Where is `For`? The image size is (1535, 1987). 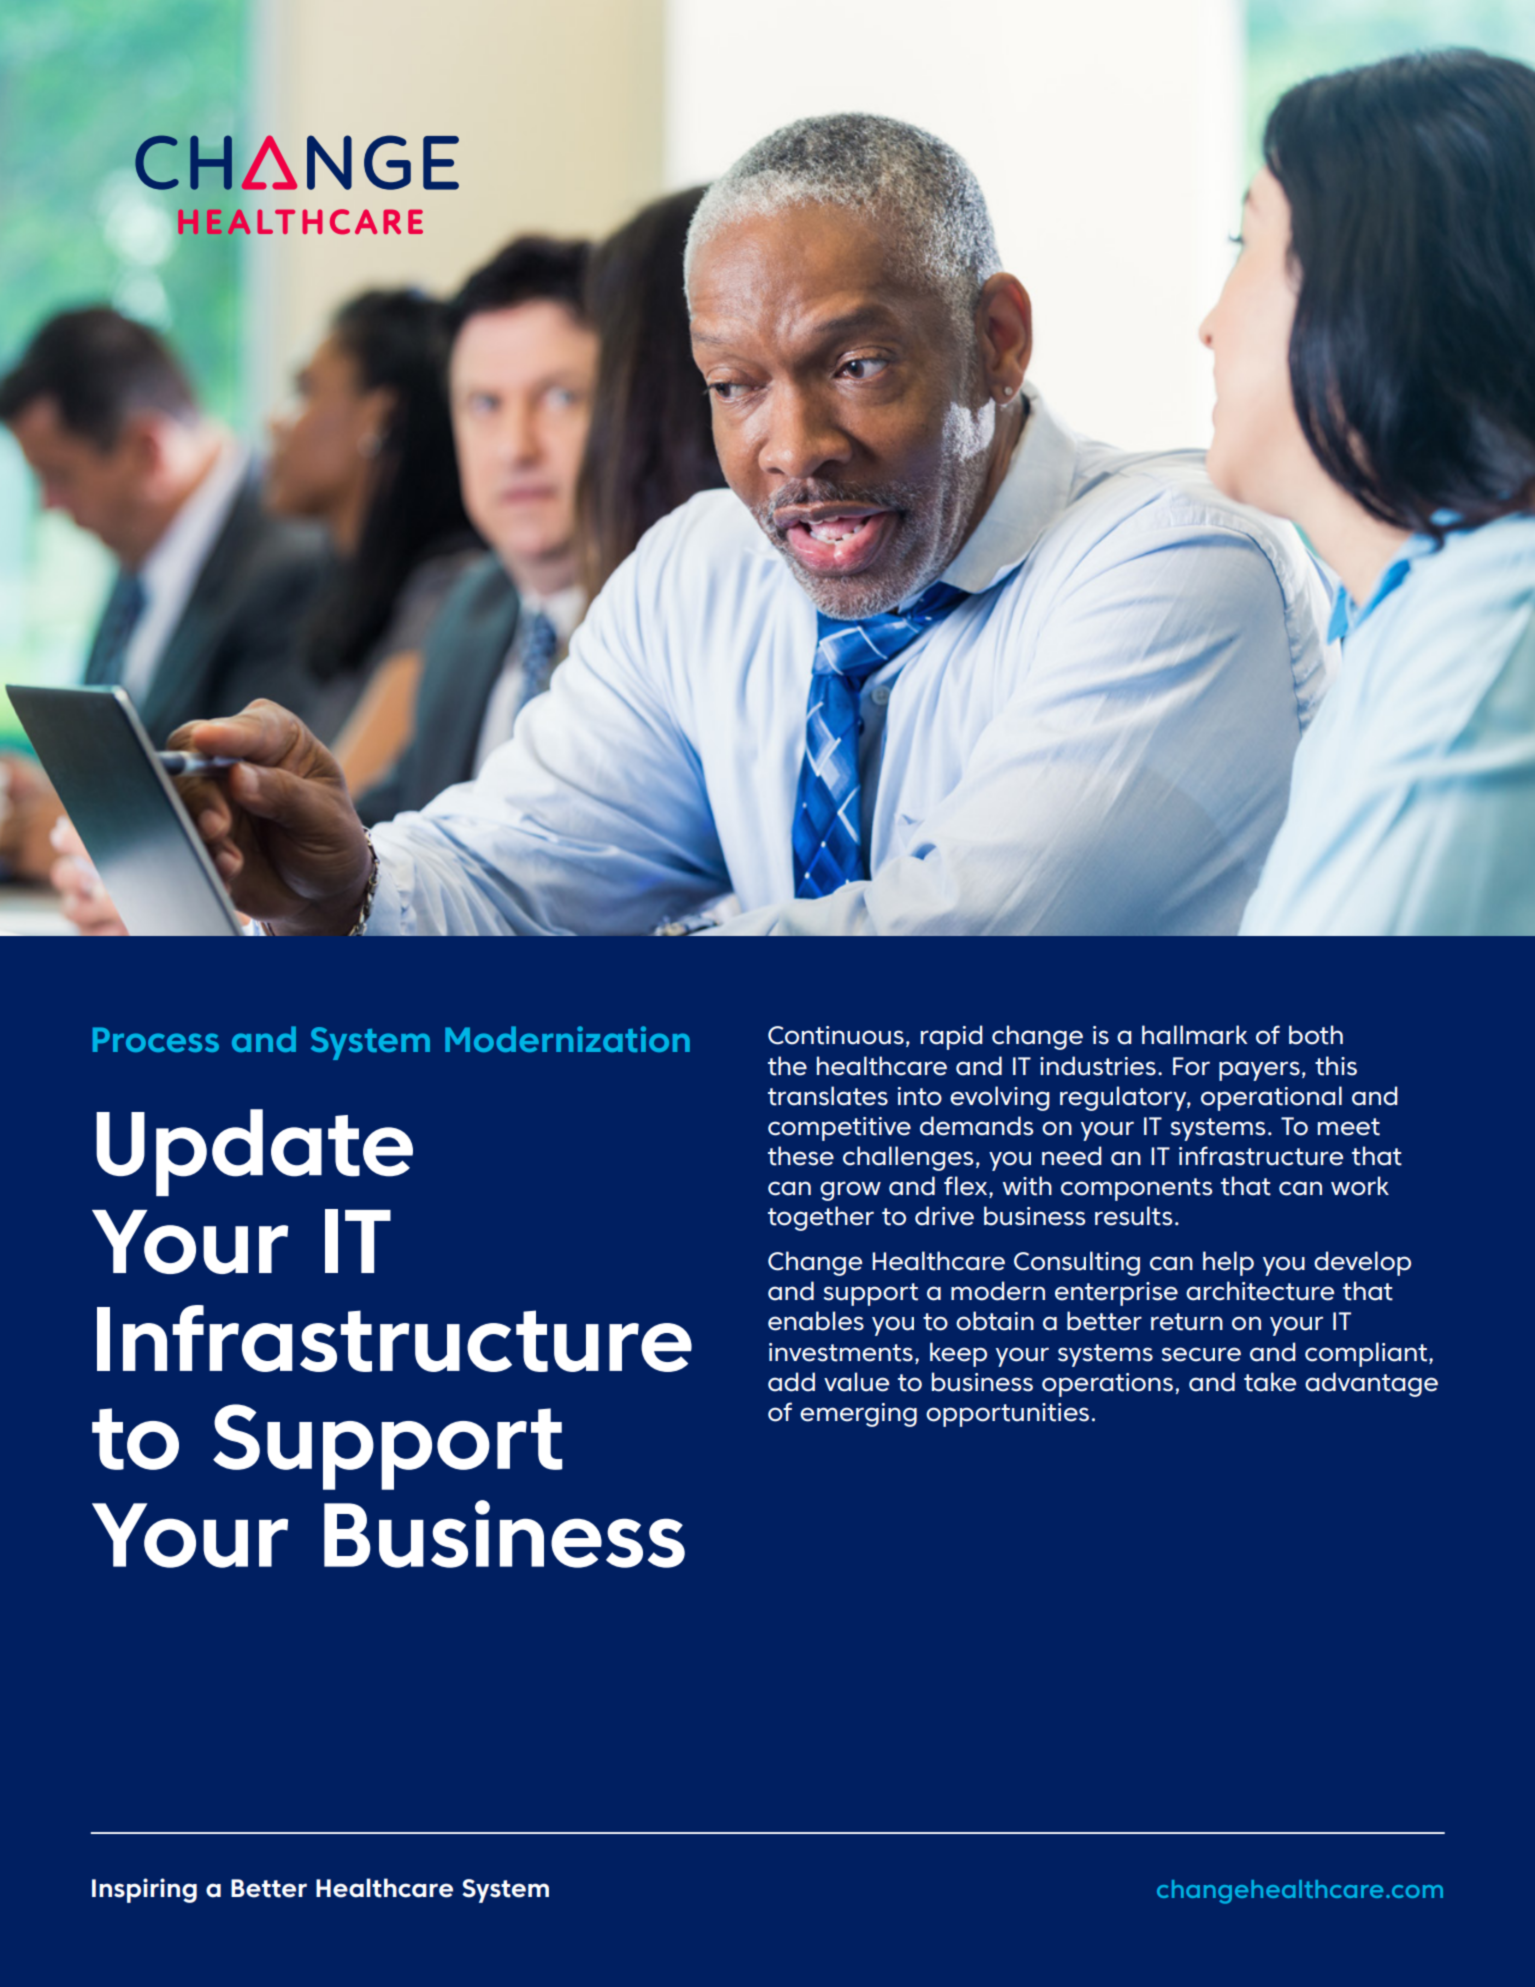
For is located at coordinates (1191, 1066).
